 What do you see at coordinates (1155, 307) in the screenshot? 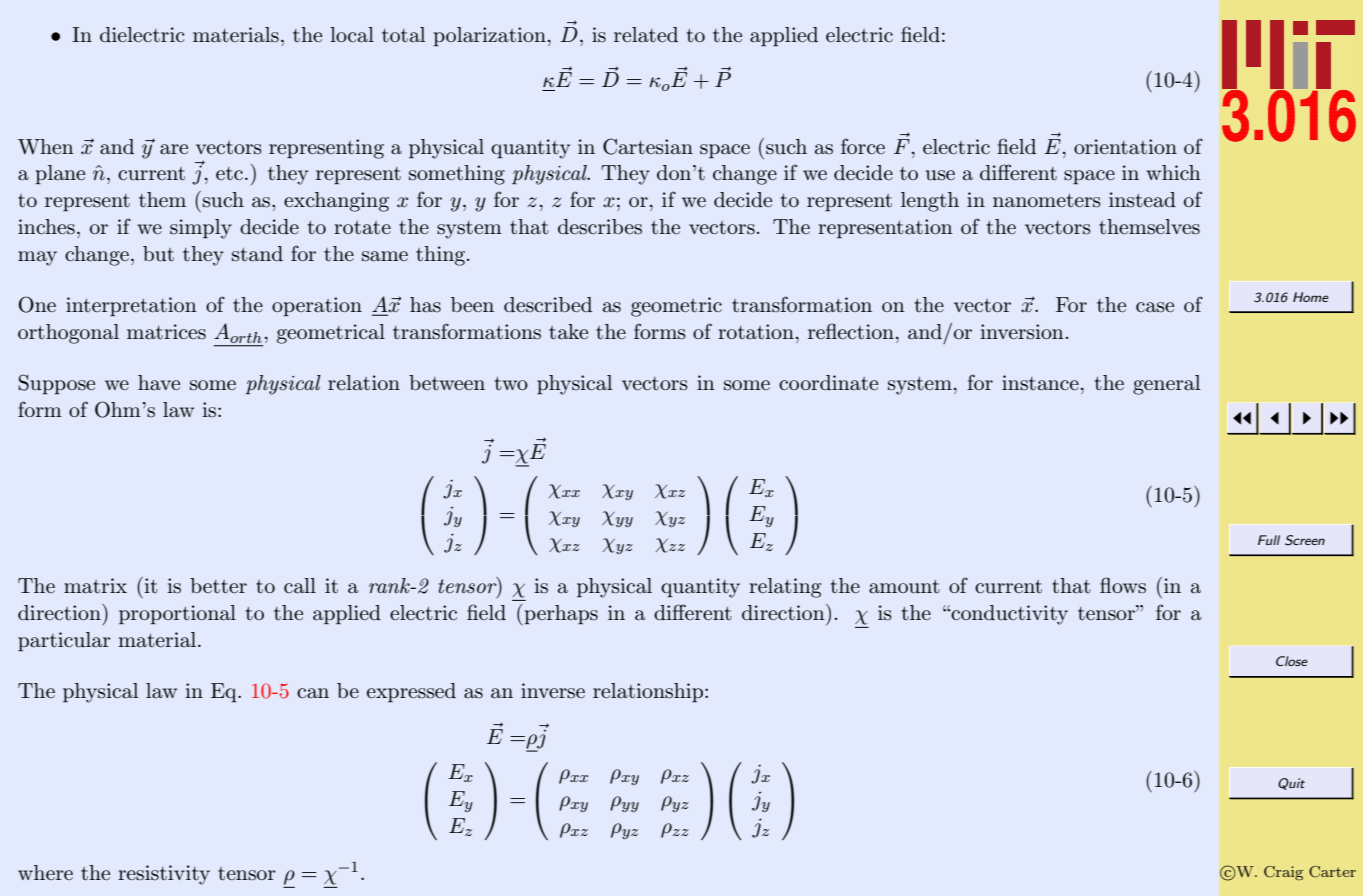
I see `case` at bounding box center [1155, 307].
